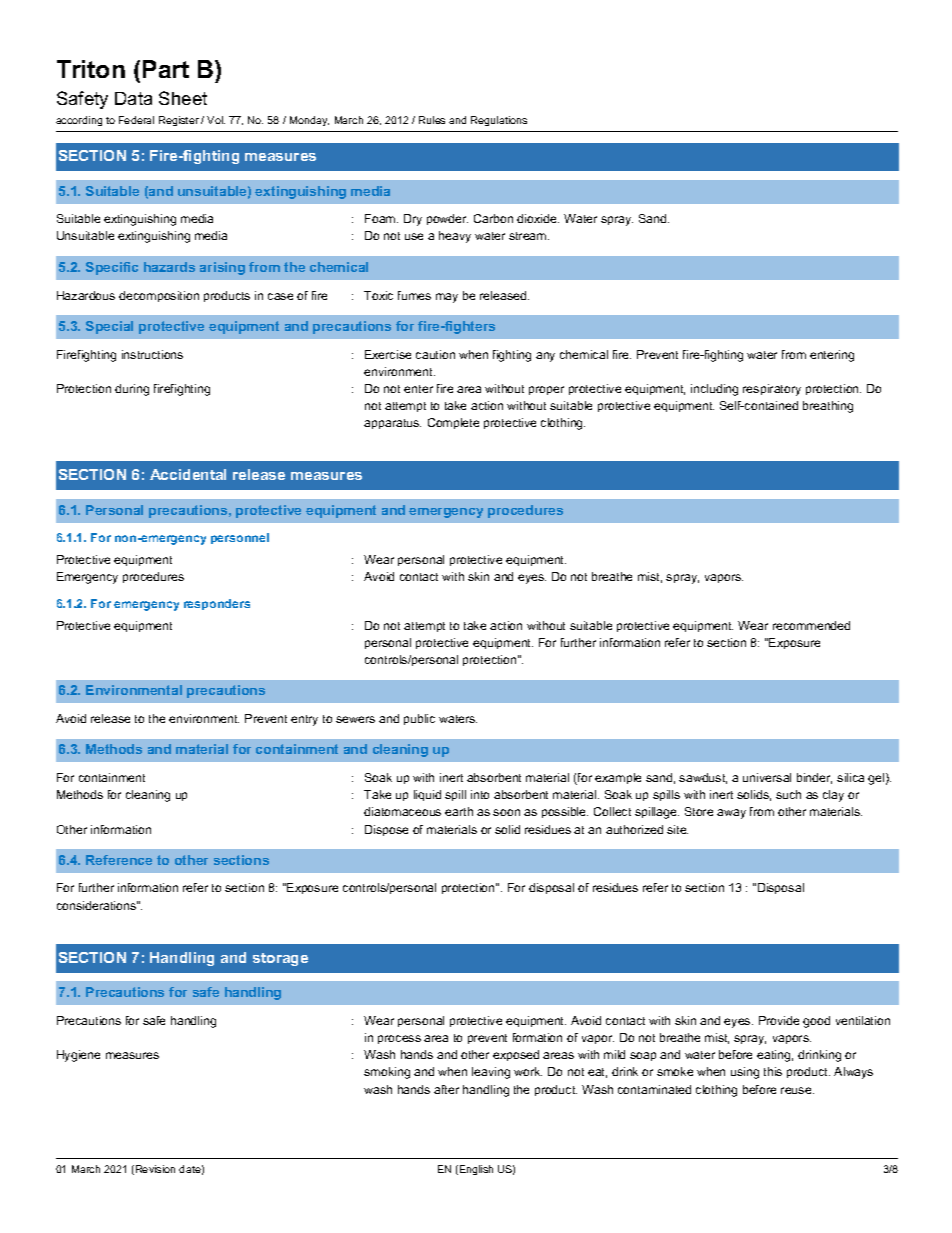 The image size is (952, 1233). What do you see at coordinates (459, 811) in the image?
I see `earth` at bounding box center [459, 811].
